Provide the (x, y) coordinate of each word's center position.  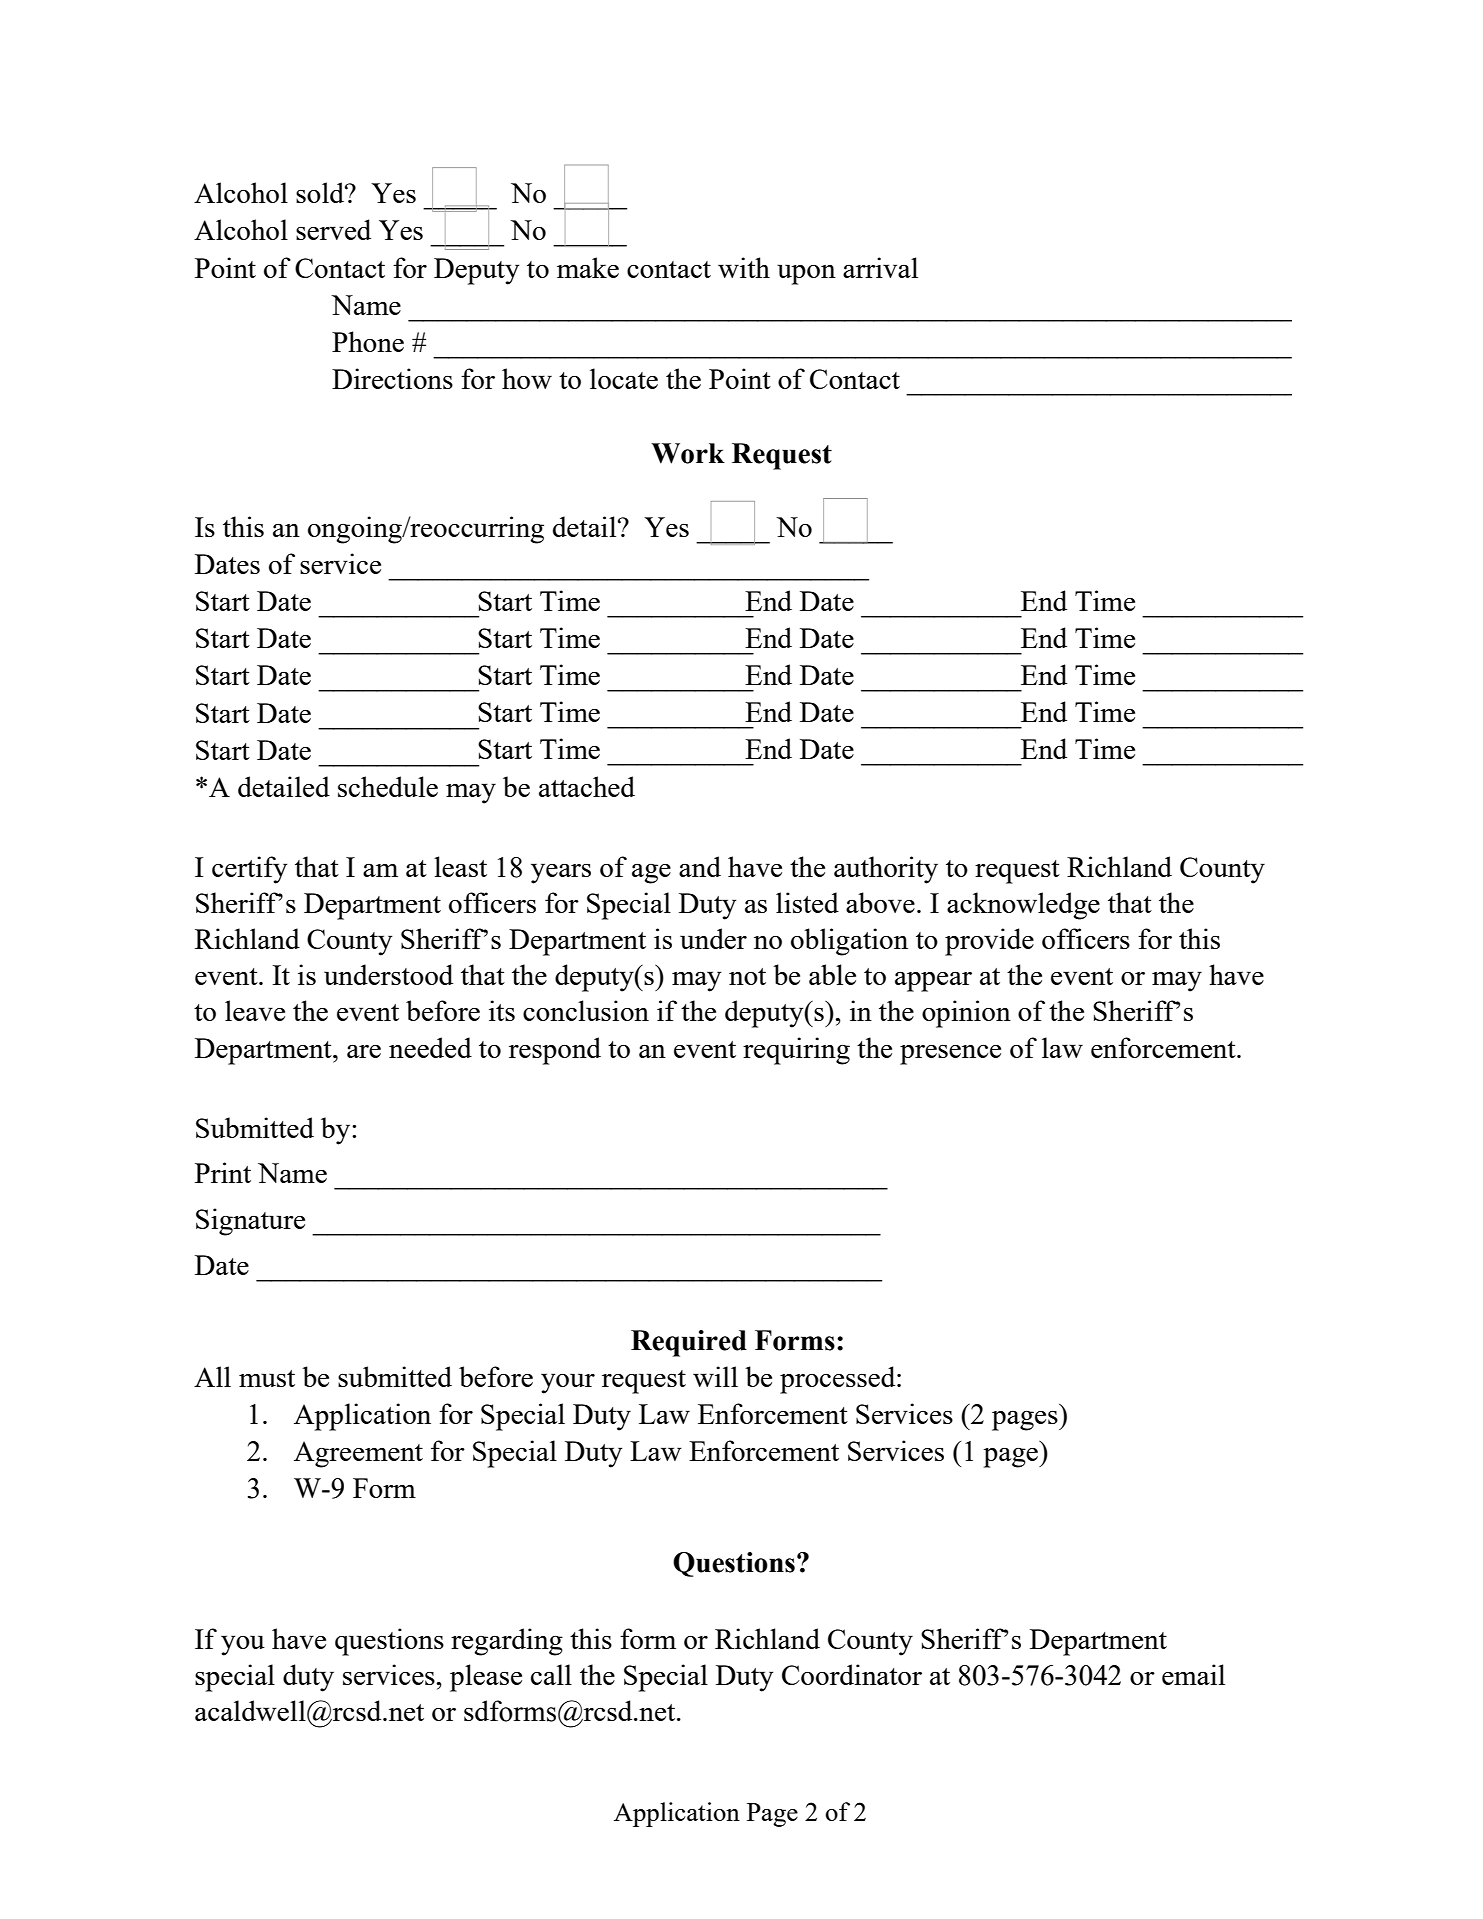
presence (950, 1055)
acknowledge (1023, 906)
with (744, 267)
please (486, 1678)
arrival (880, 267)
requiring (796, 1051)
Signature (250, 1222)
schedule (388, 786)
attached (587, 786)
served (333, 229)
